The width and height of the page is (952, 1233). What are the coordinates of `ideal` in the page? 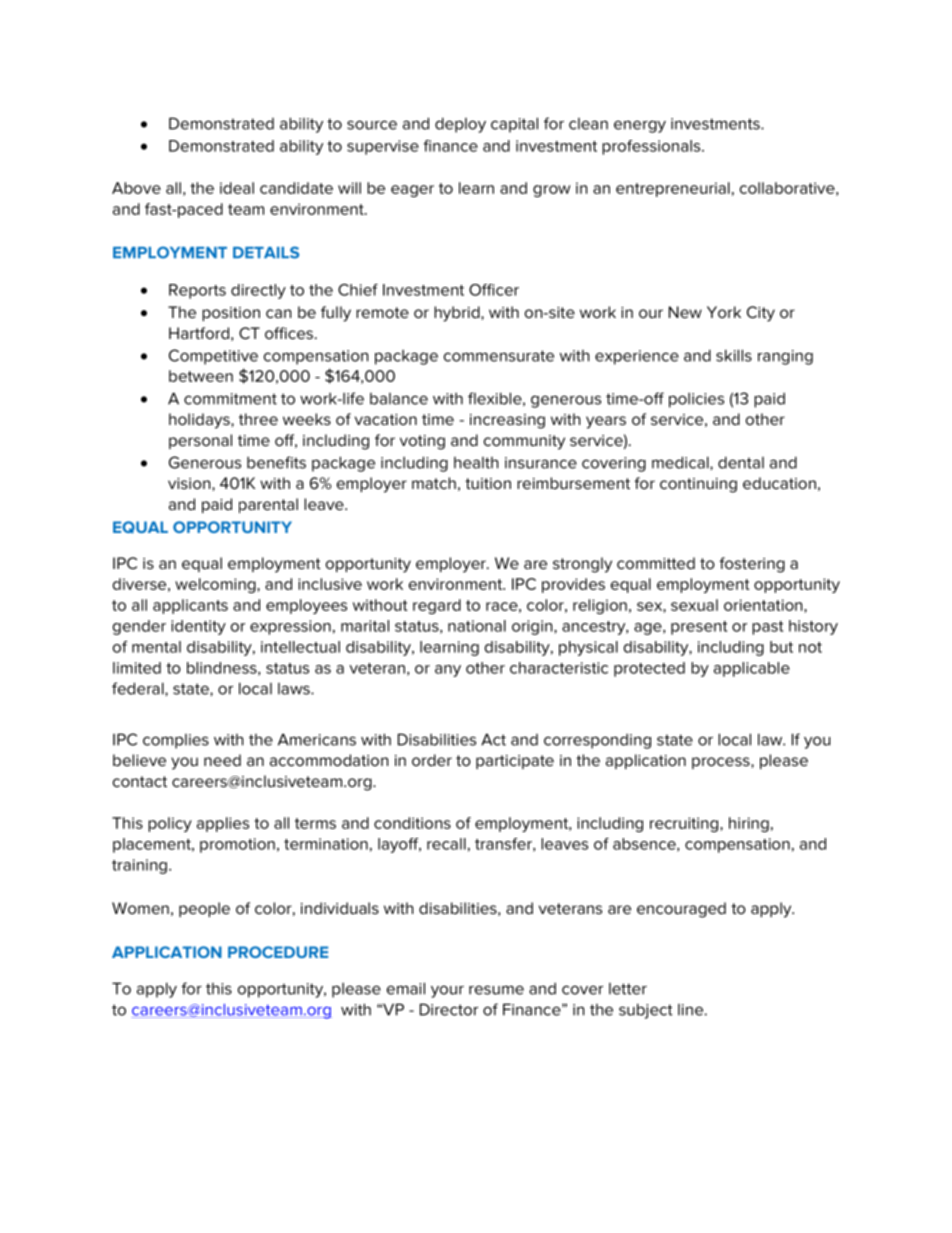 It's located at (237, 188).
